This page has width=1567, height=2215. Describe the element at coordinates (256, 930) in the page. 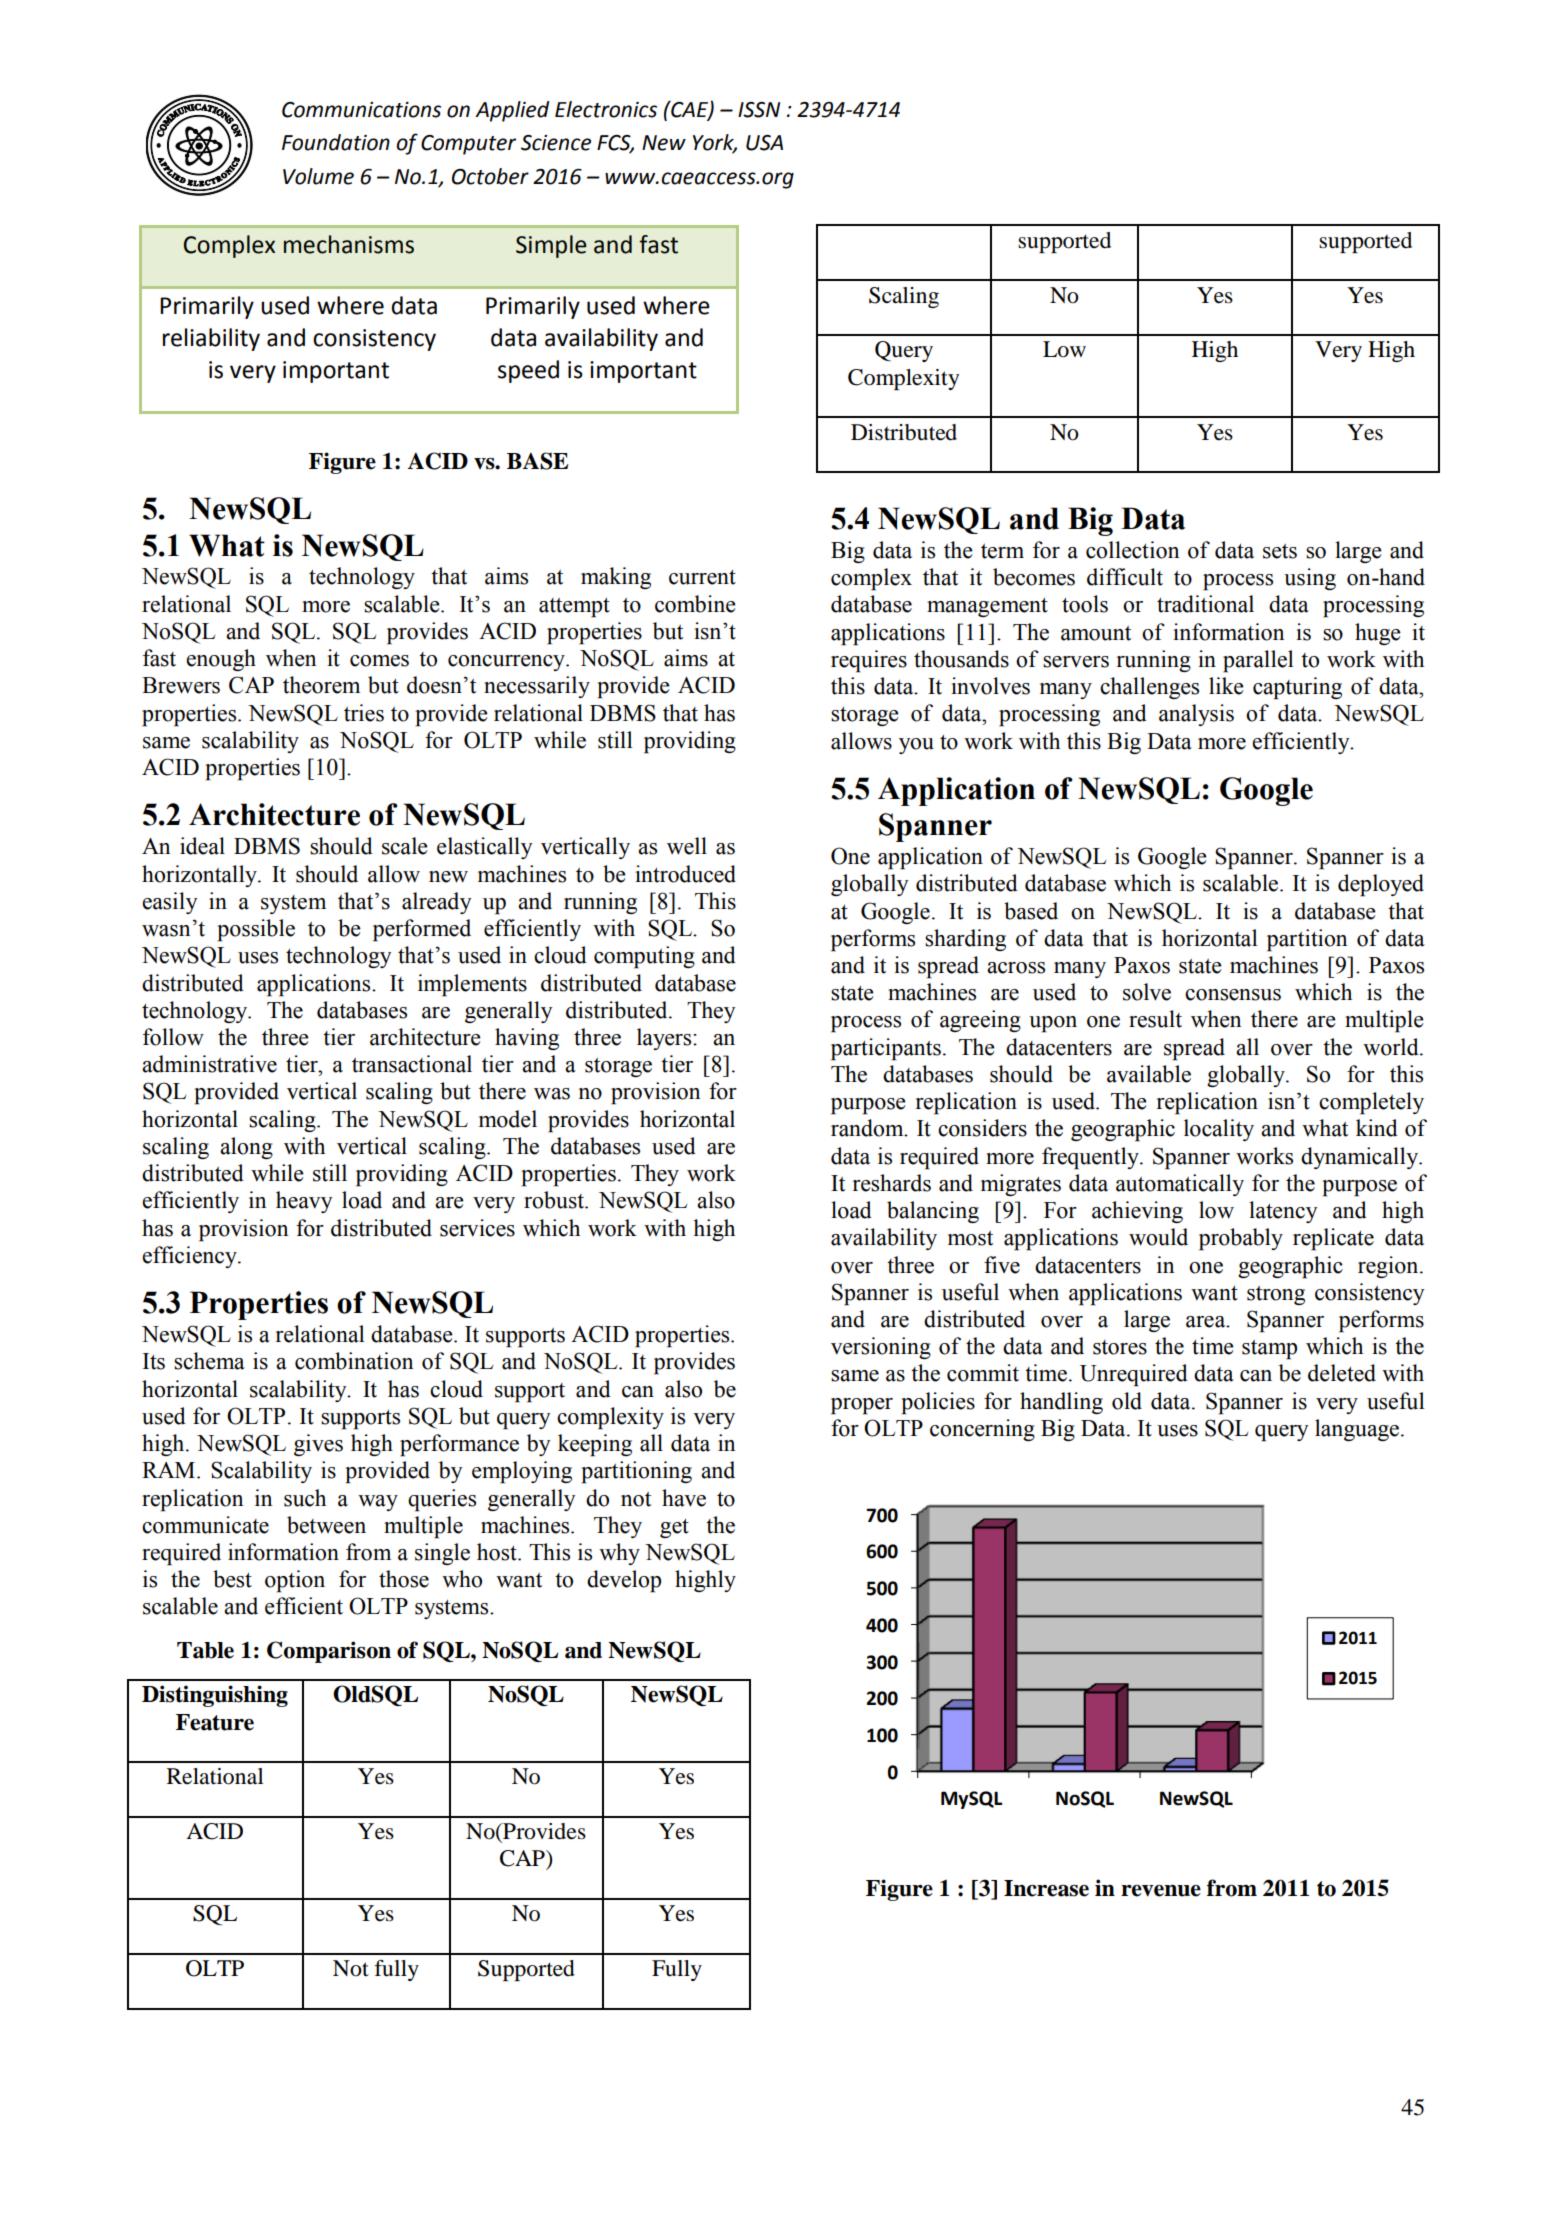

I see `possible` at that location.
